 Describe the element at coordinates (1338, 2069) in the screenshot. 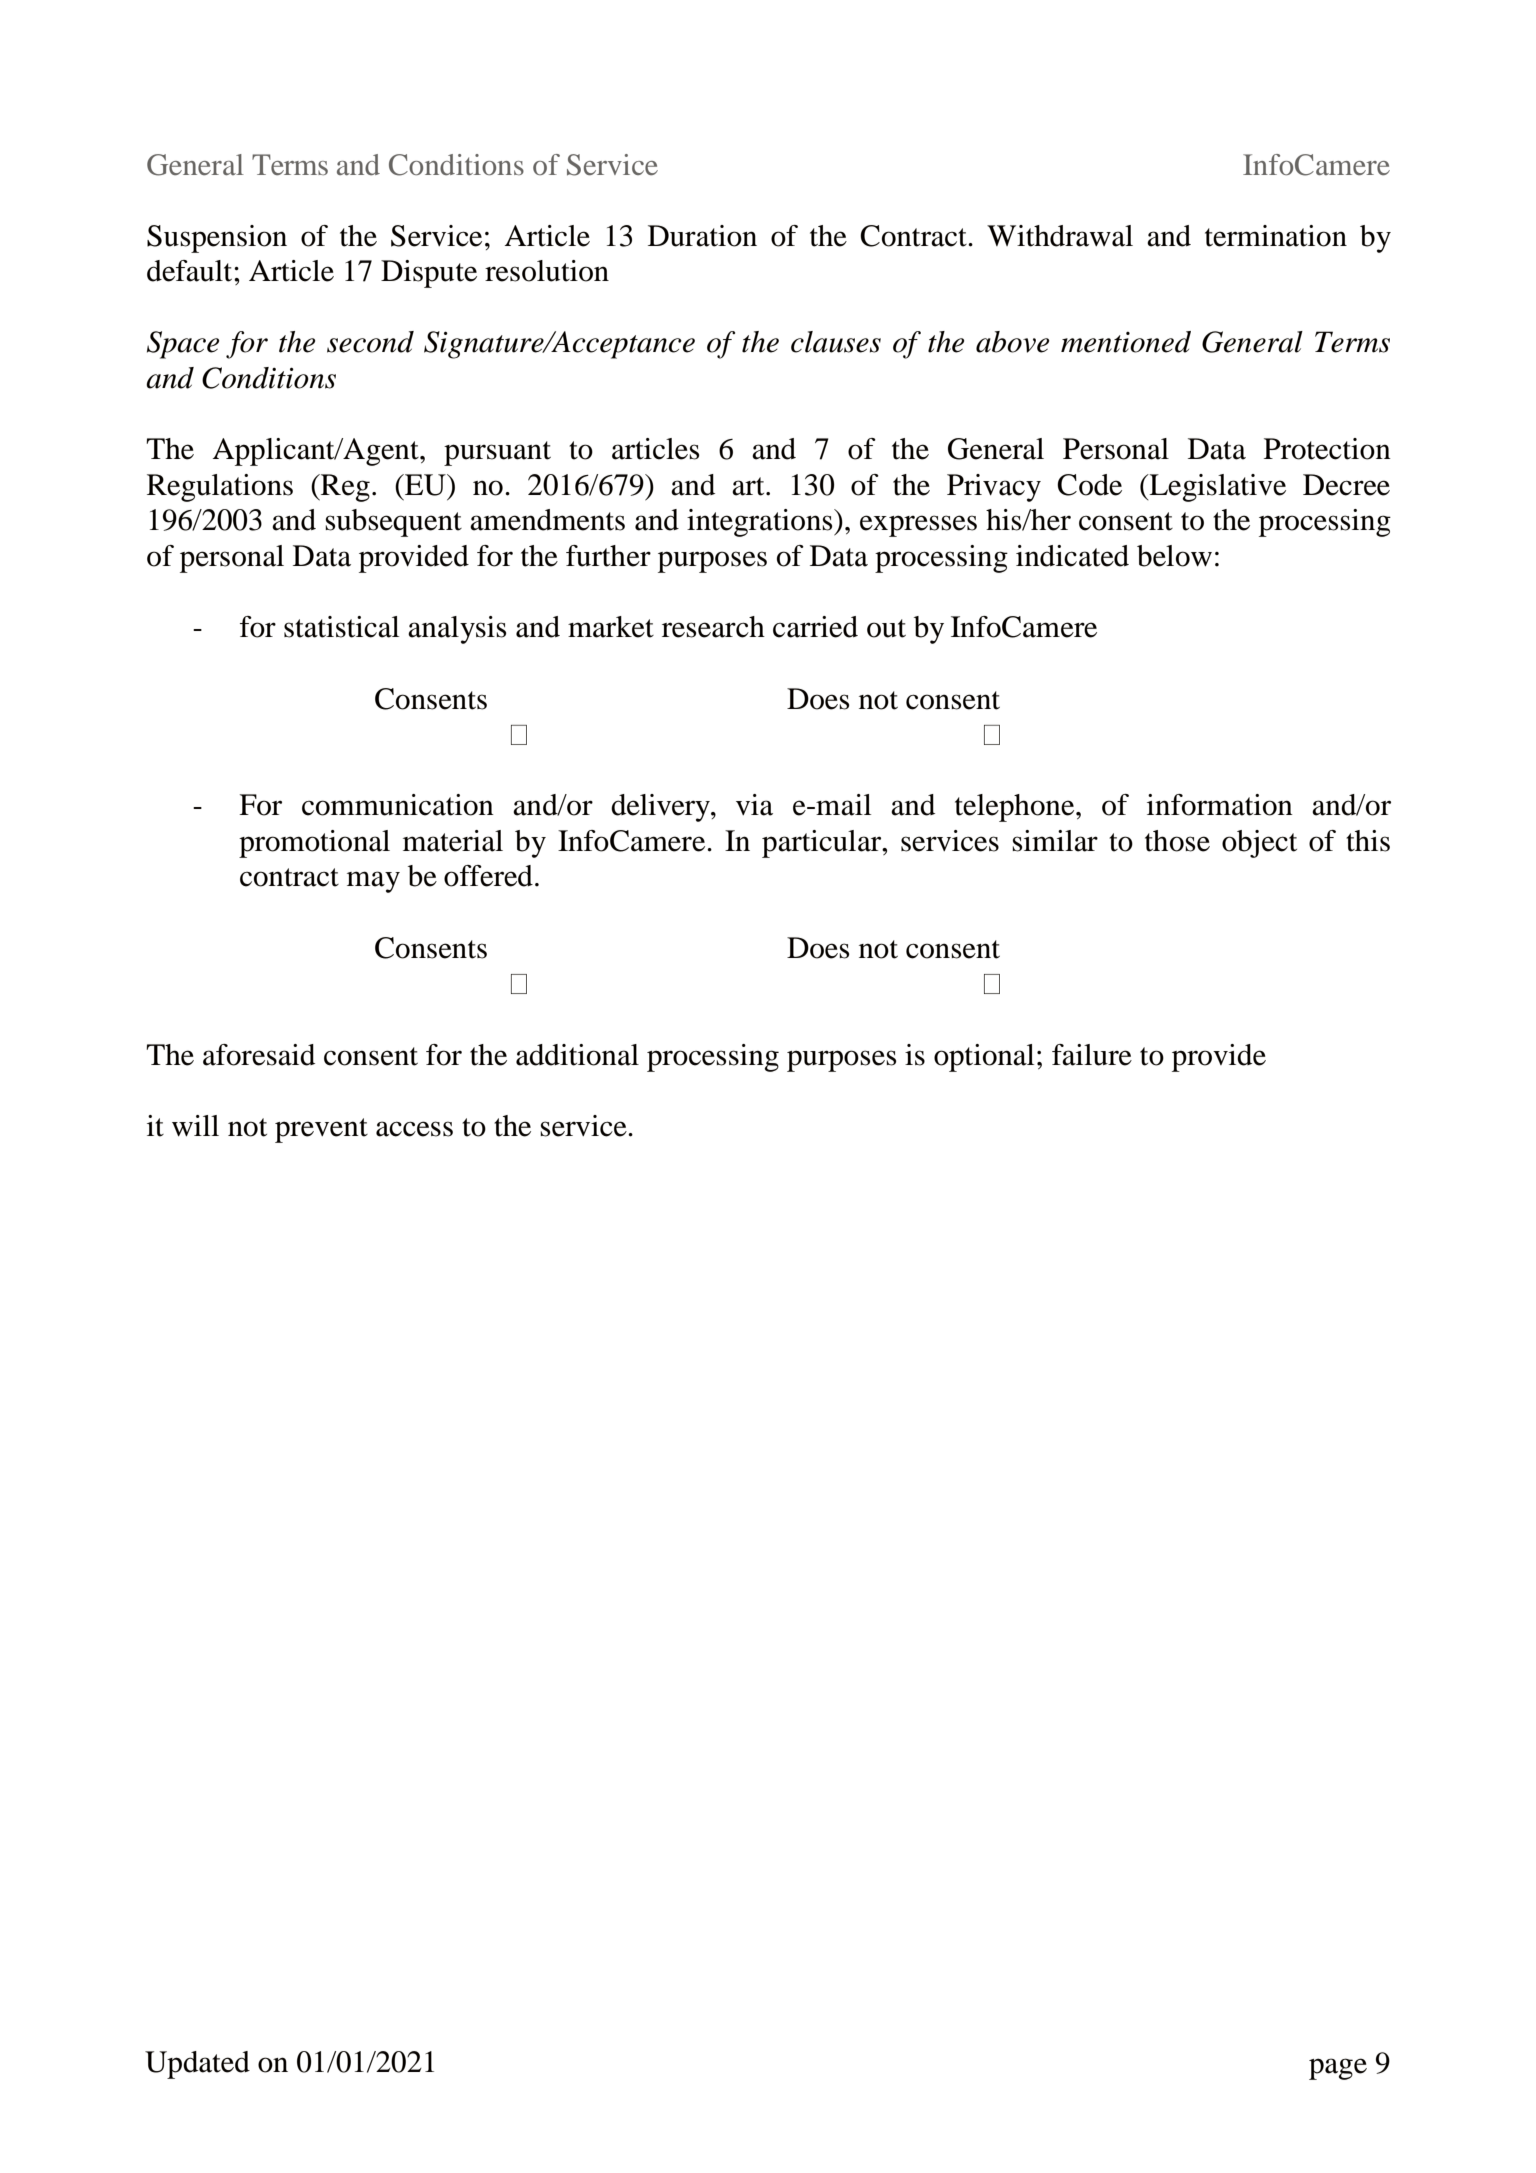

I see `page` at that location.
